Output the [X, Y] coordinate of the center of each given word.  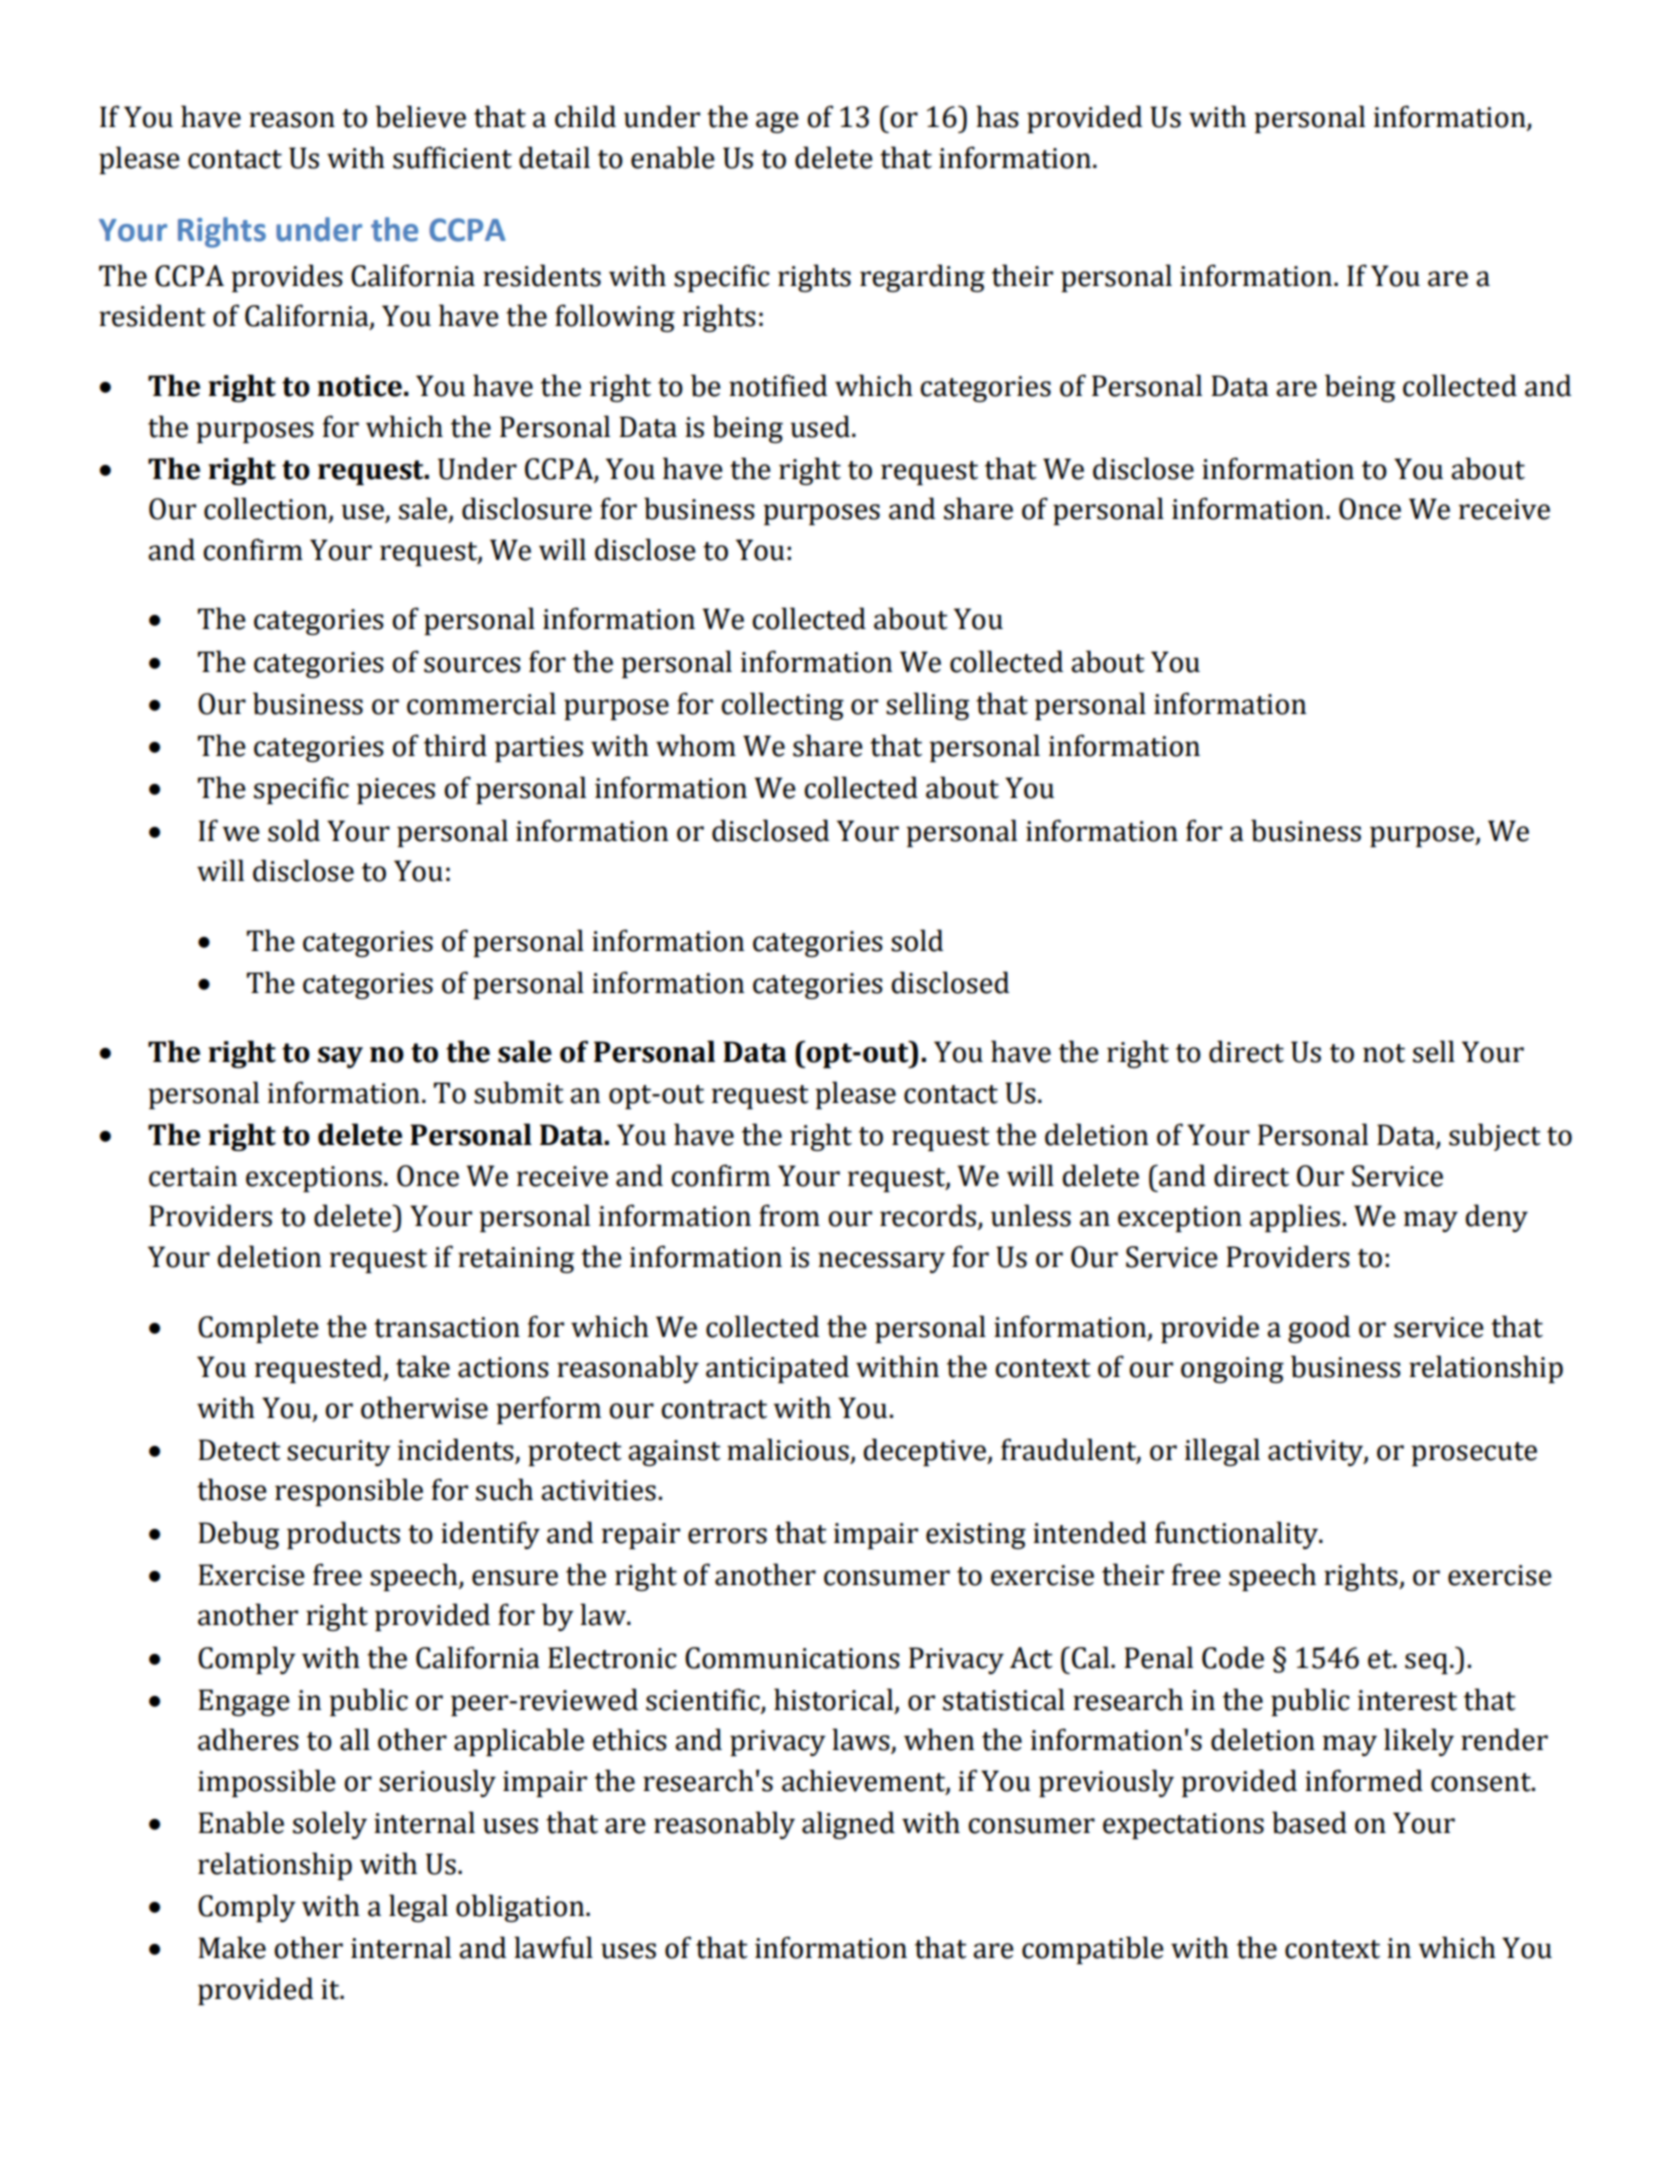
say [340, 1057]
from [789, 1215]
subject [1495, 1137]
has [997, 116]
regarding [922, 278]
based [1309, 1822]
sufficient [452, 157]
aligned [848, 1825]
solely [330, 1825]
